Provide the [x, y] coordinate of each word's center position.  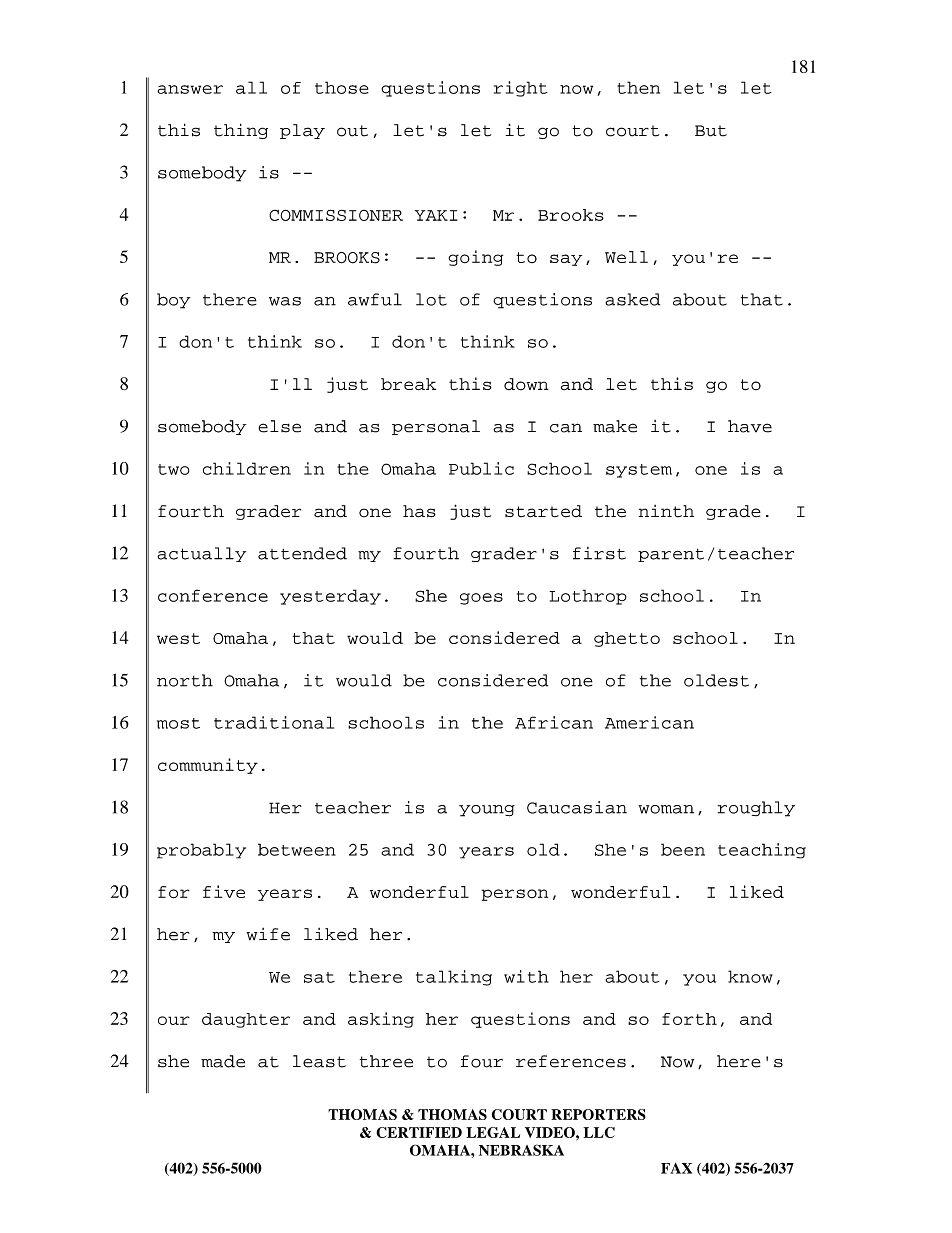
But [711, 131]
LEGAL [493, 1132]
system [639, 471]
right [521, 89]
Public [481, 468]
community [208, 766]
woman [666, 809]
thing [241, 131]
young [487, 811]
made [223, 1061]
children [247, 468]
